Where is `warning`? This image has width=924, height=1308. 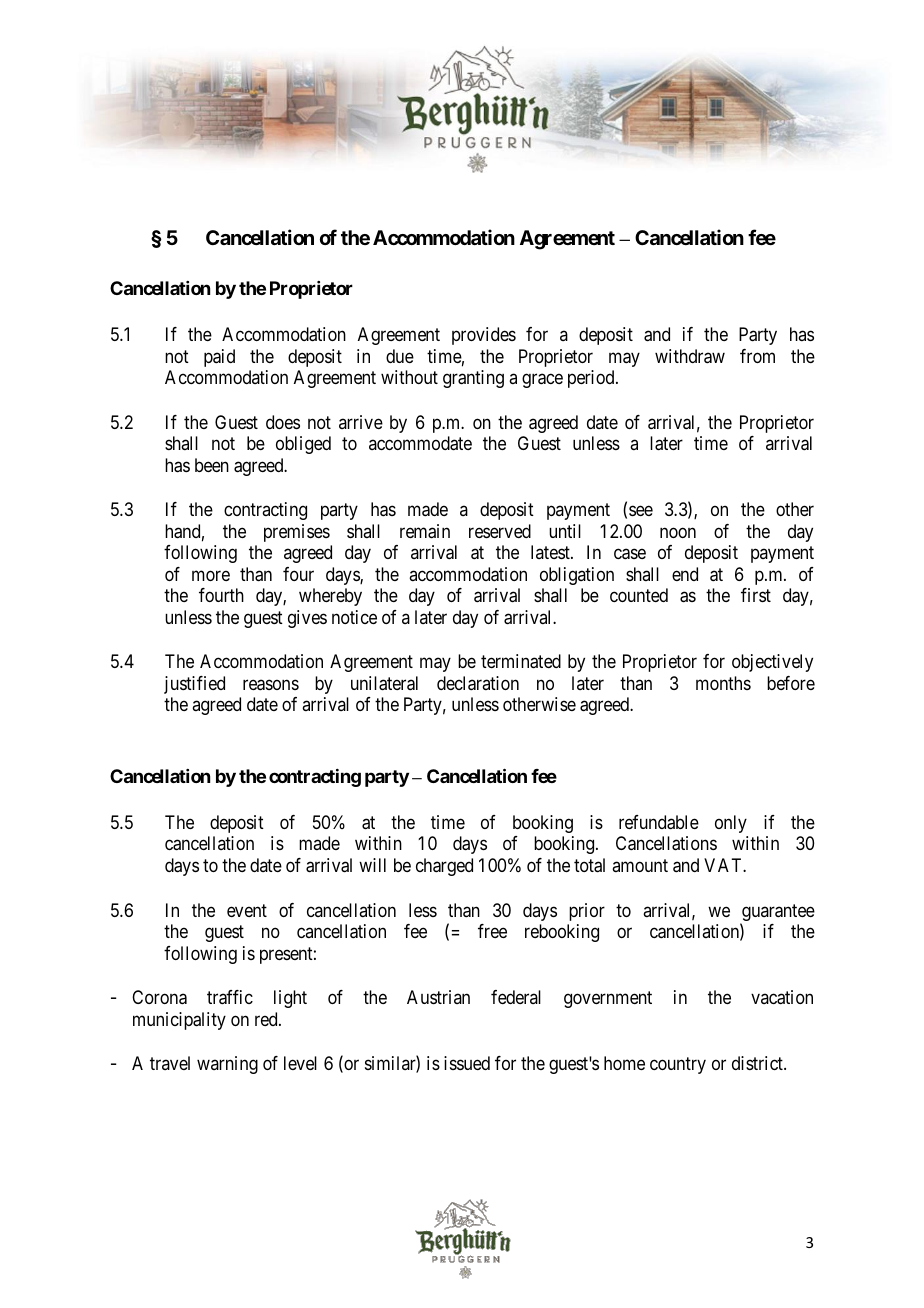
warning is located at coordinates (227, 1065).
